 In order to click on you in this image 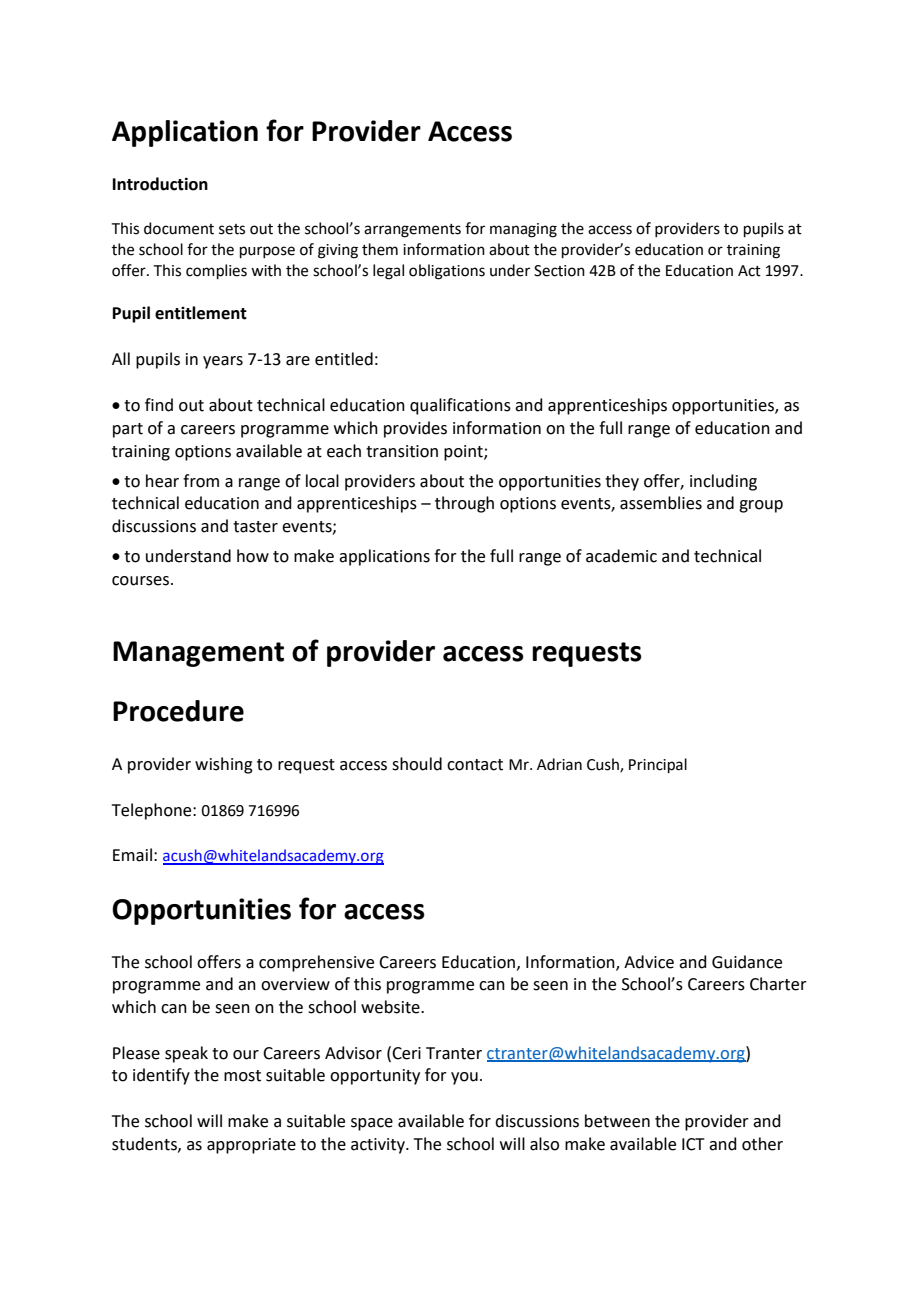, I will do `click(464, 1078)`.
